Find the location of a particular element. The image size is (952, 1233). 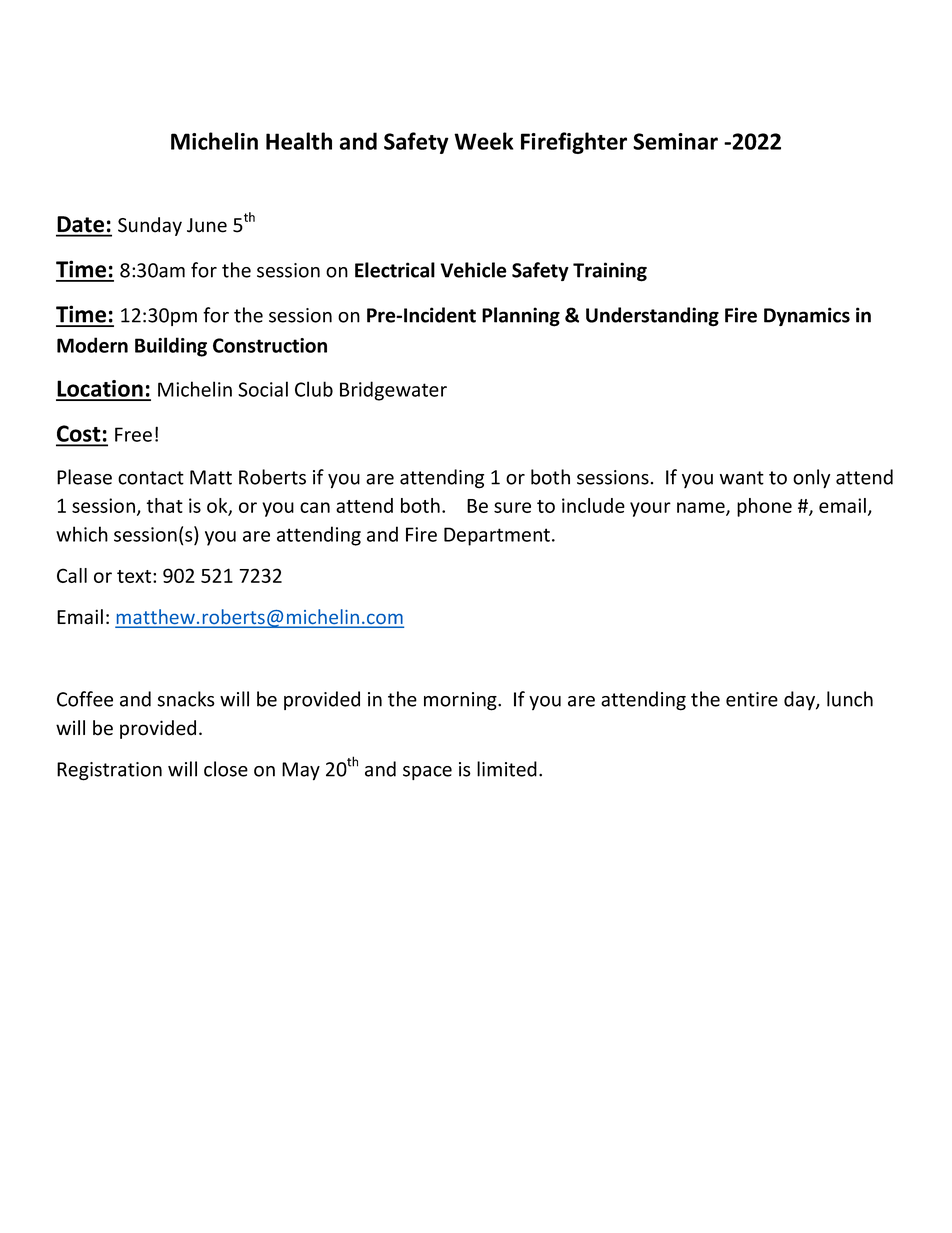

space is located at coordinates (427, 773).
